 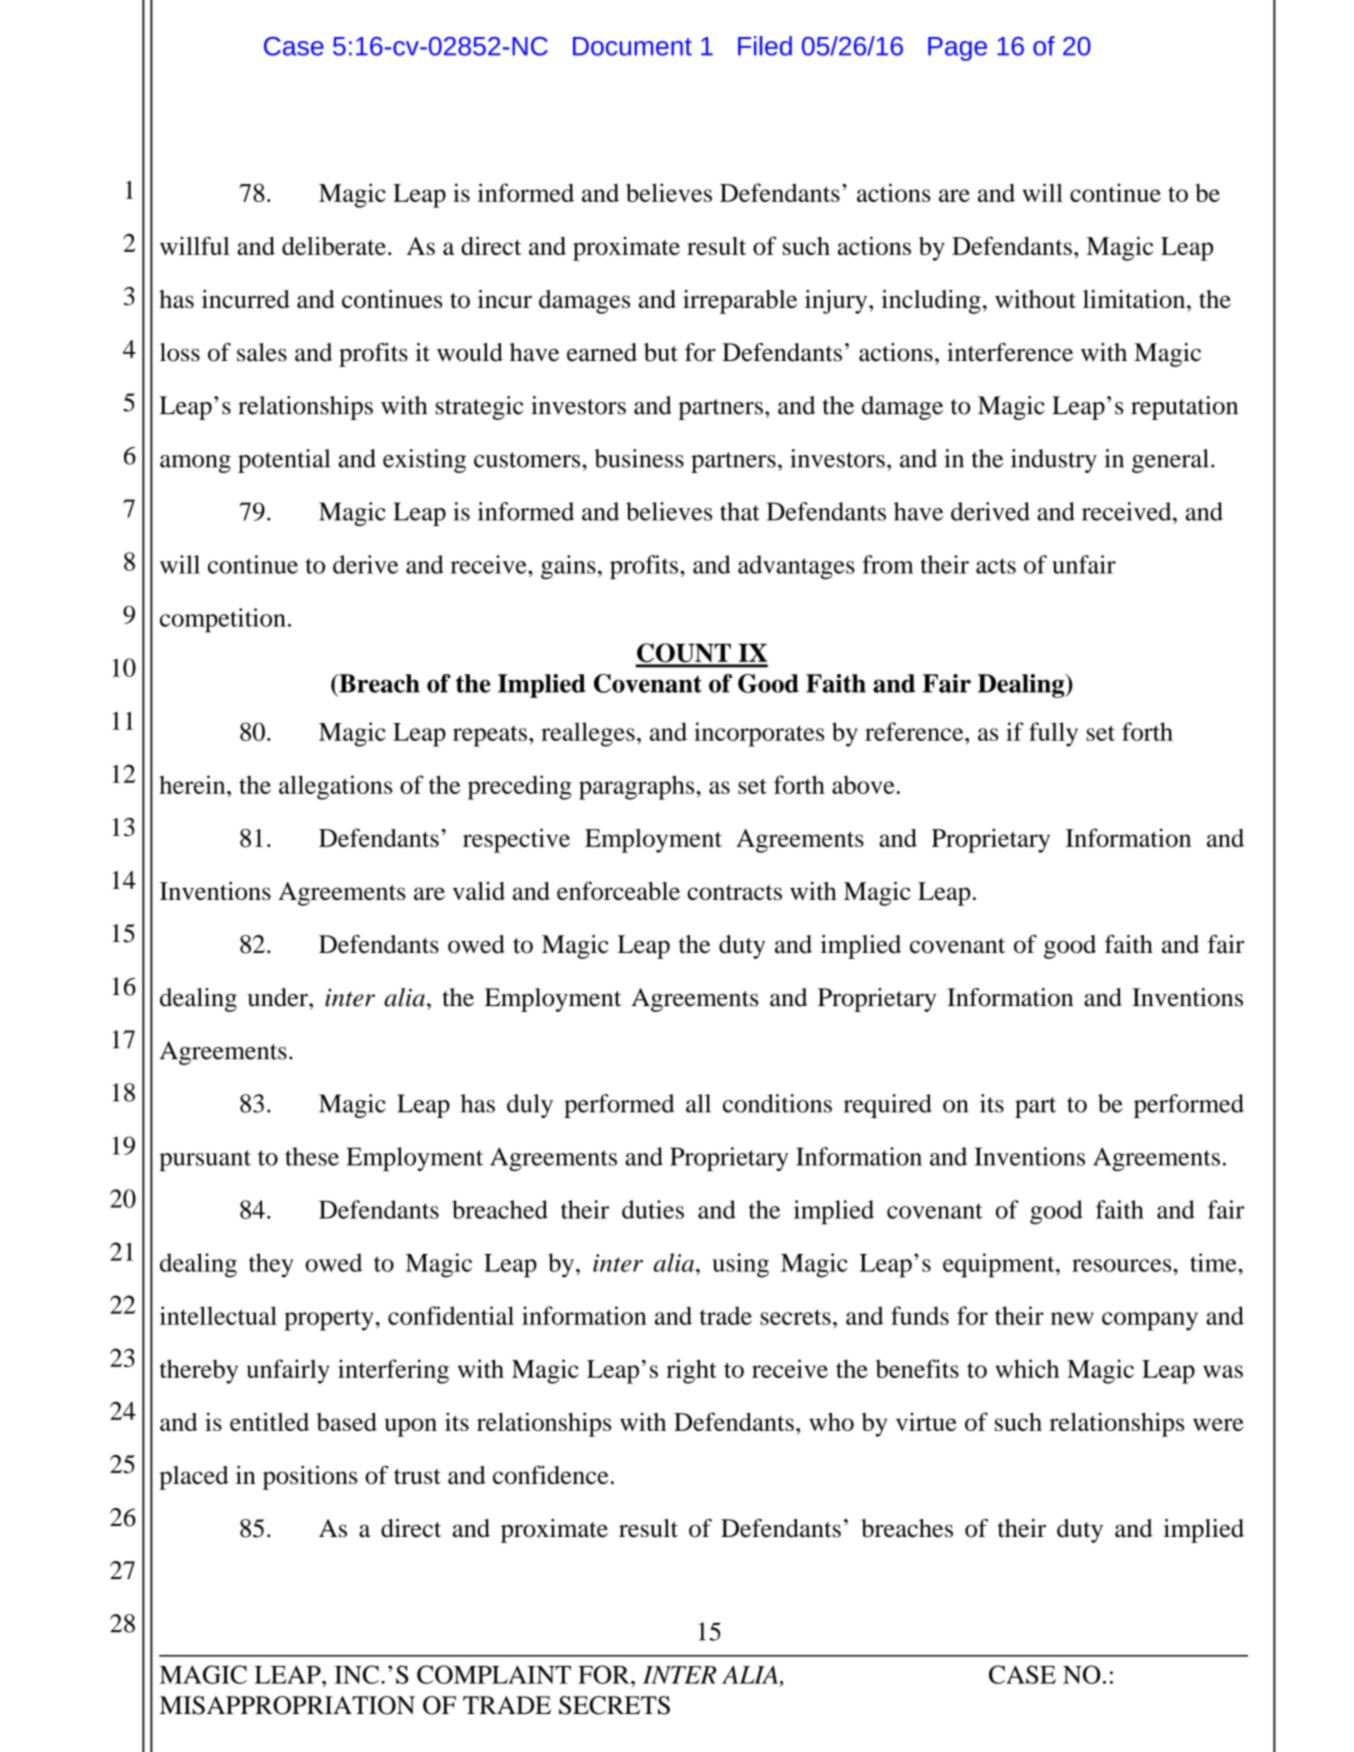 What do you see at coordinates (494, 1674) in the screenshot?
I see `COMPLAINT` at bounding box center [494, 1674].
